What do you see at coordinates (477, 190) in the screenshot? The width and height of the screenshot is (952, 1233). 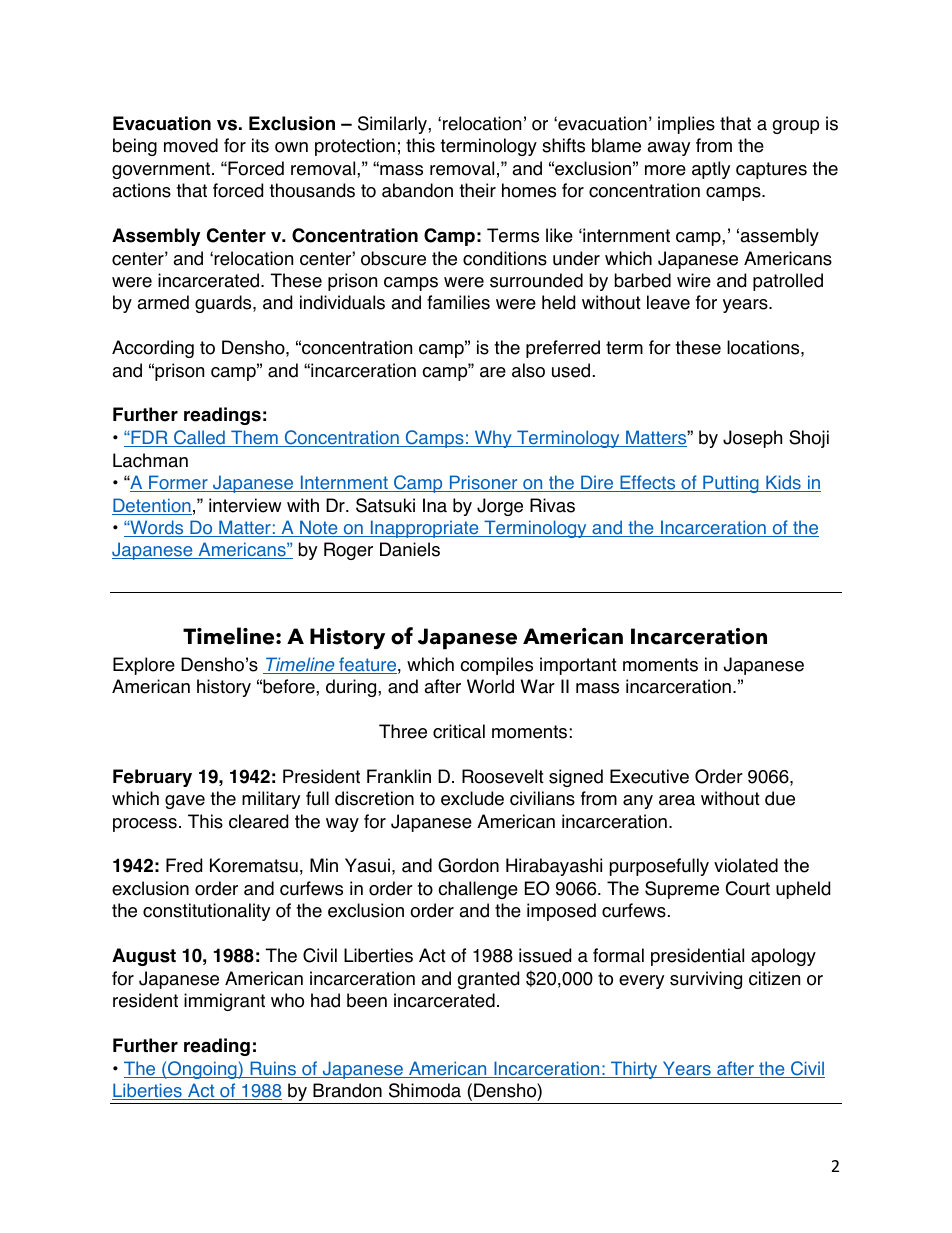 I see `their` at bounding box center [477, 190].
